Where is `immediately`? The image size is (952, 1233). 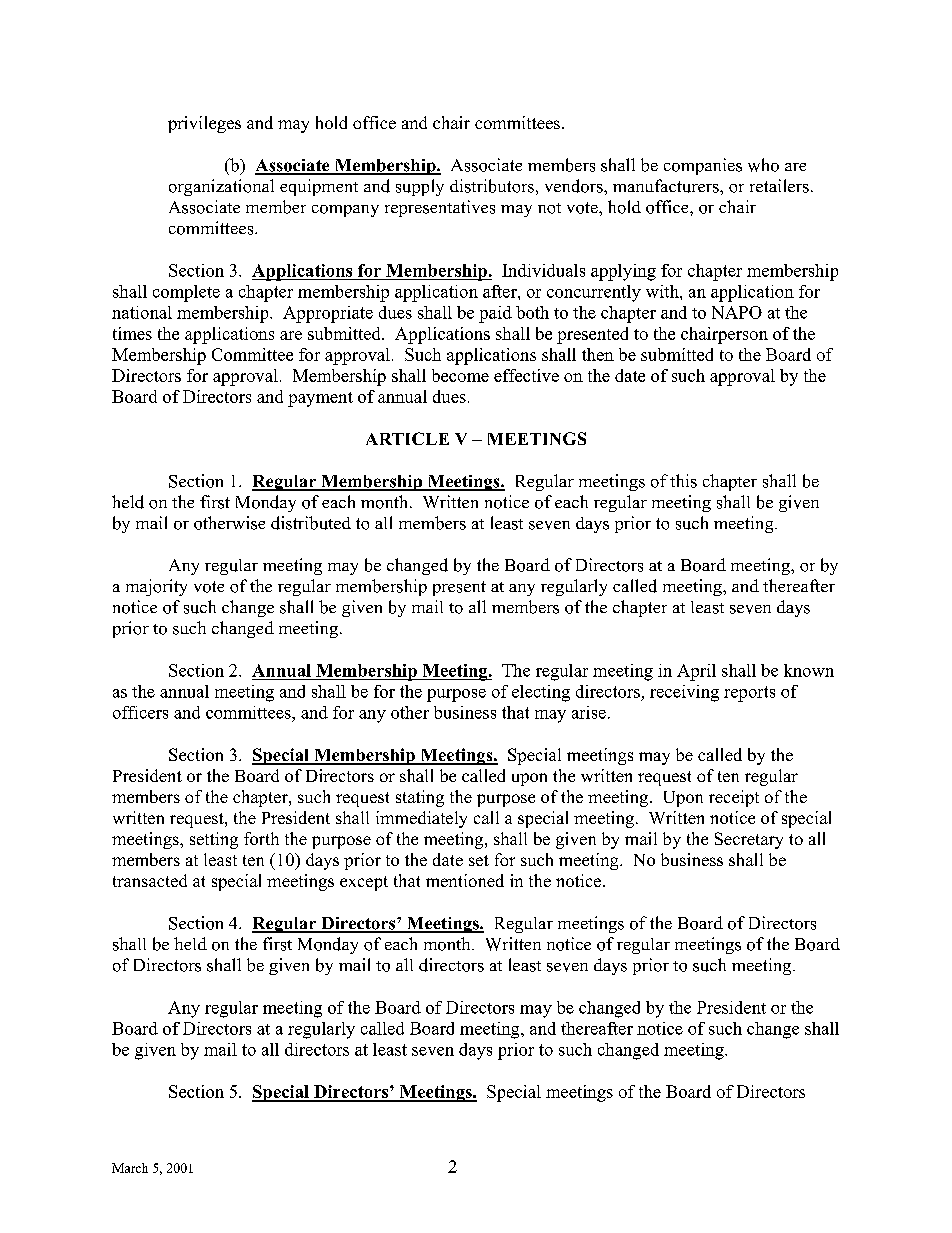
immediately is located at coordinates (421, 819).
